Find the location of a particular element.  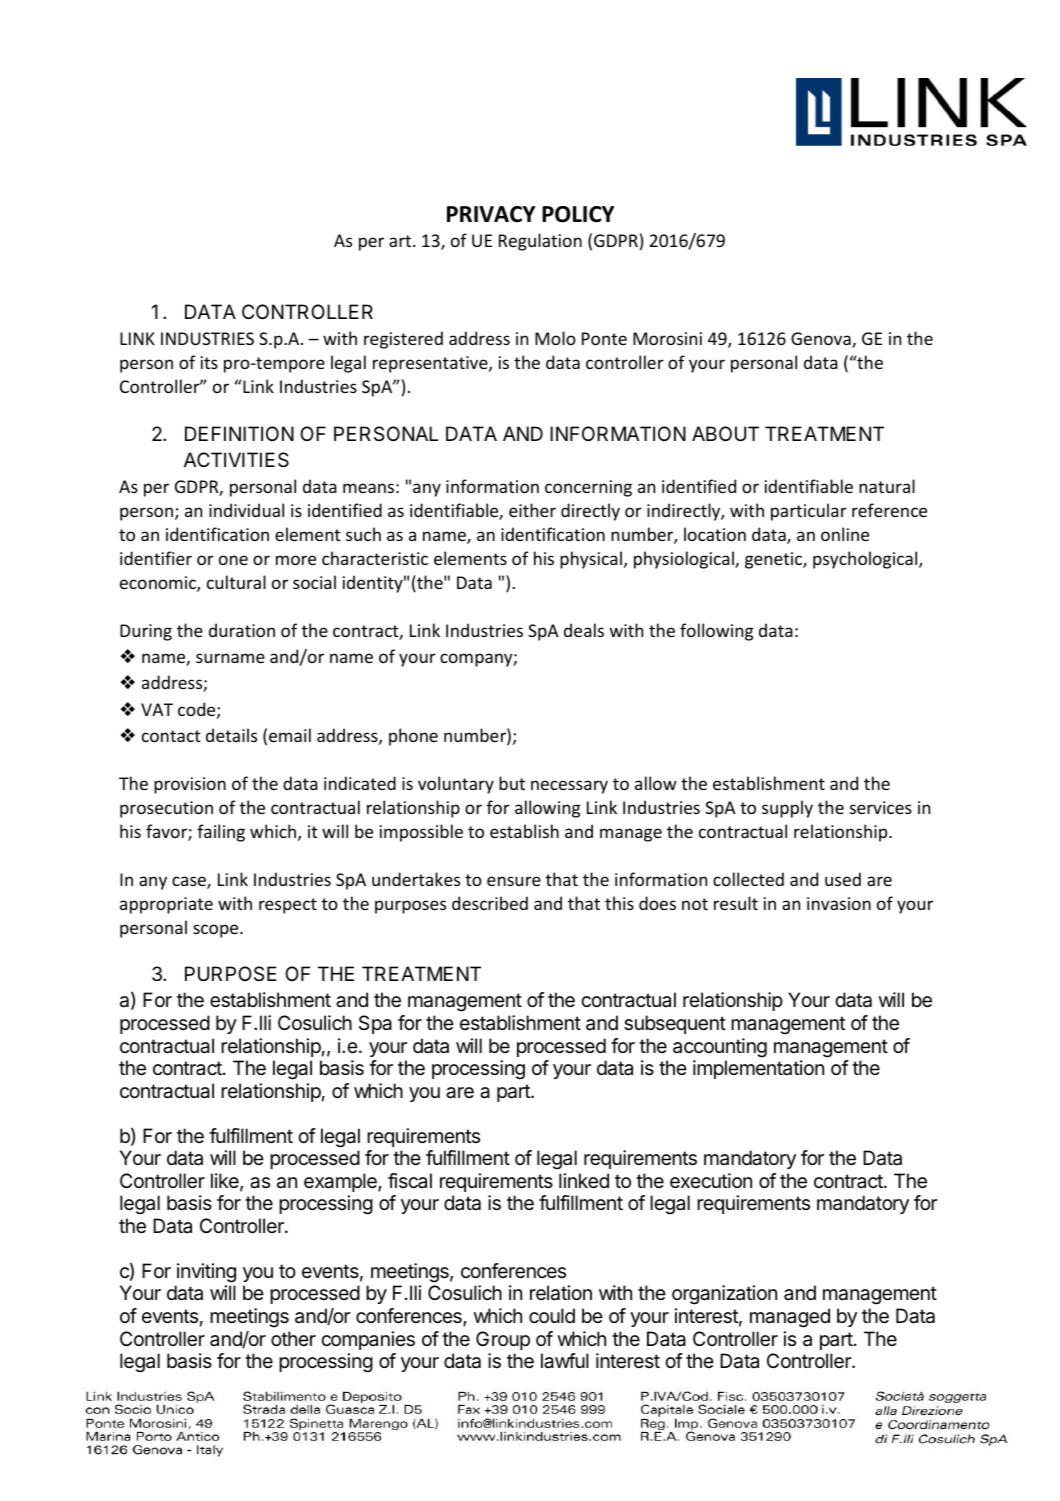

POLICY is located at coordinates (578, 214).
